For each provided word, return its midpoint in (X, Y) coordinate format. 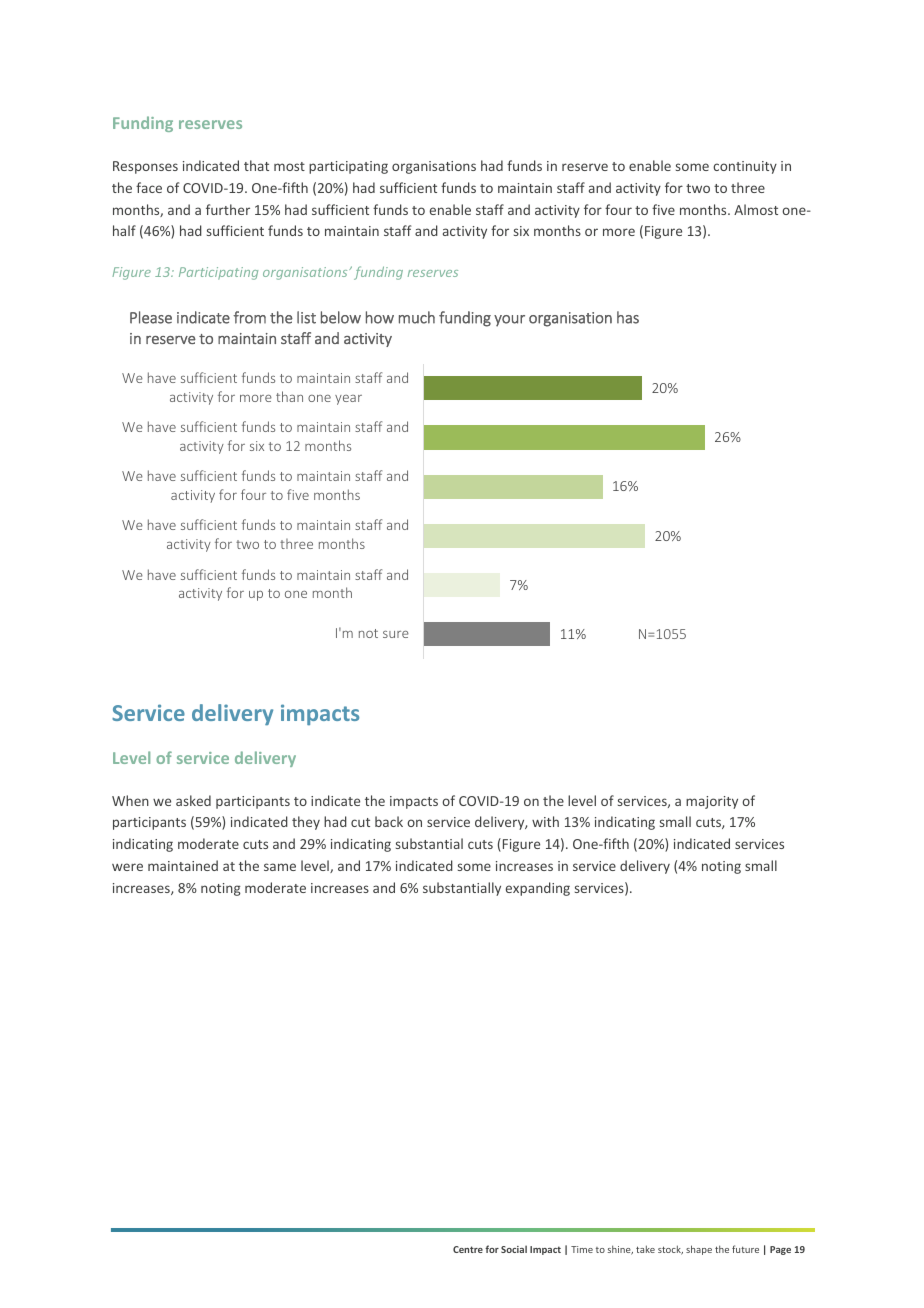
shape (699, 1250)
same (280, 867)
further (228, 209)
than (289, 396)
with (545, 821)
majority (712, 802)
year (348, 400)
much (417, 317)
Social (514, 1249)
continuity (745, 167)
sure (396, 634)
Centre (468, 1249)
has (628, 317)
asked (193, 800)
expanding (538, 889)
